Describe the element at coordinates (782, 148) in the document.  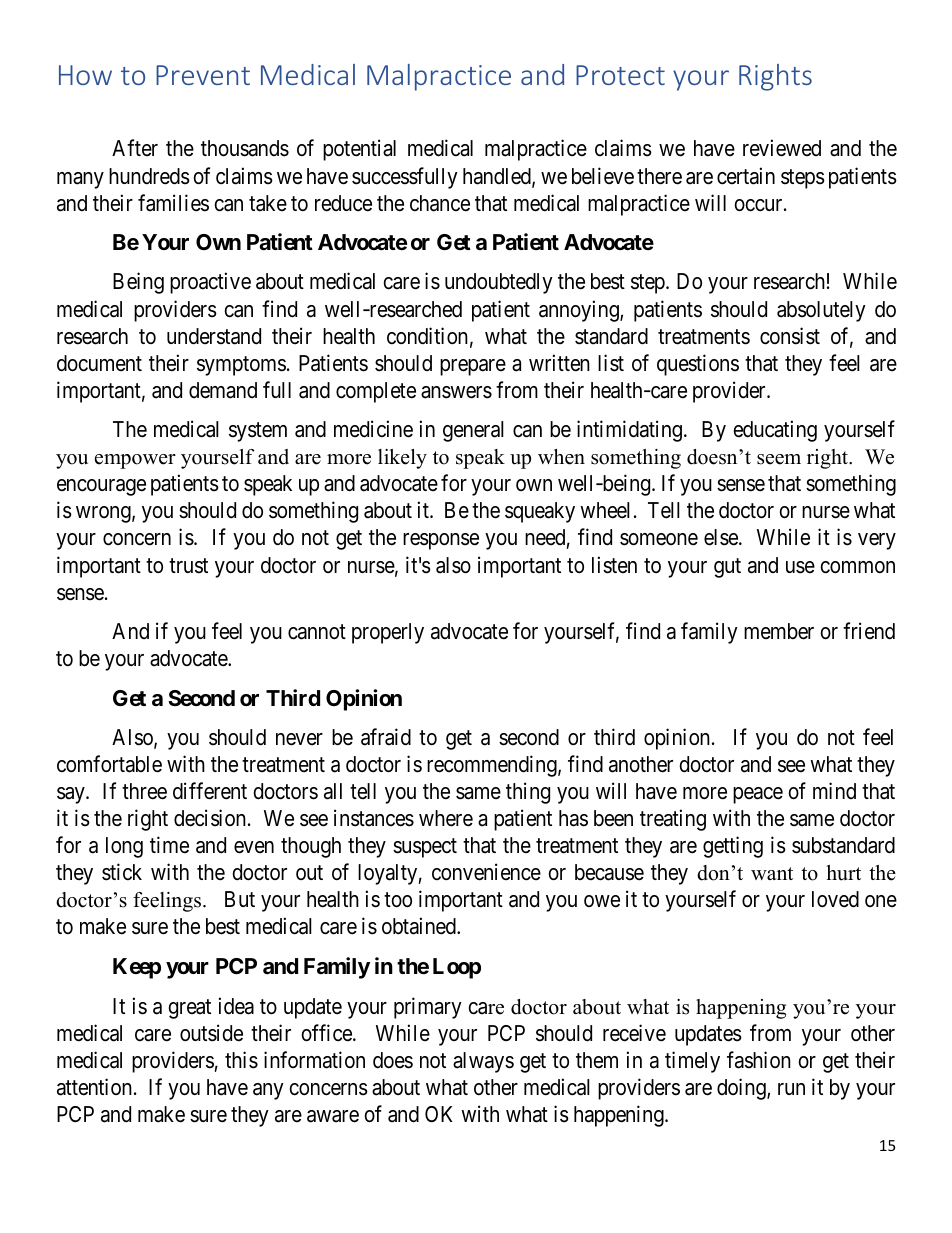
I see `reviewed` at that location.
